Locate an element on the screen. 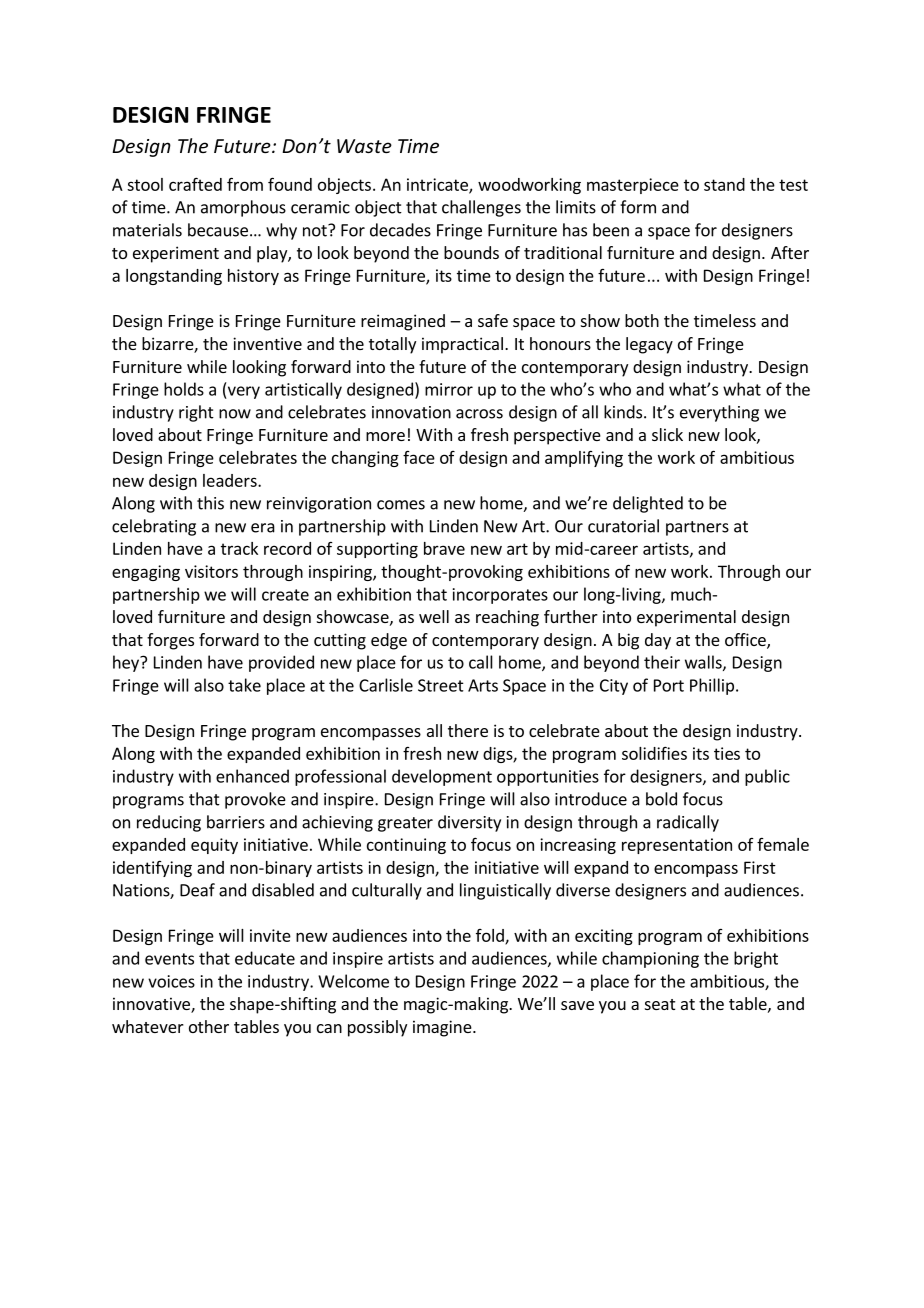 Image resolution: width=924 pixels, height=1308 pixels. slick is located at coordinates (667, 434).
